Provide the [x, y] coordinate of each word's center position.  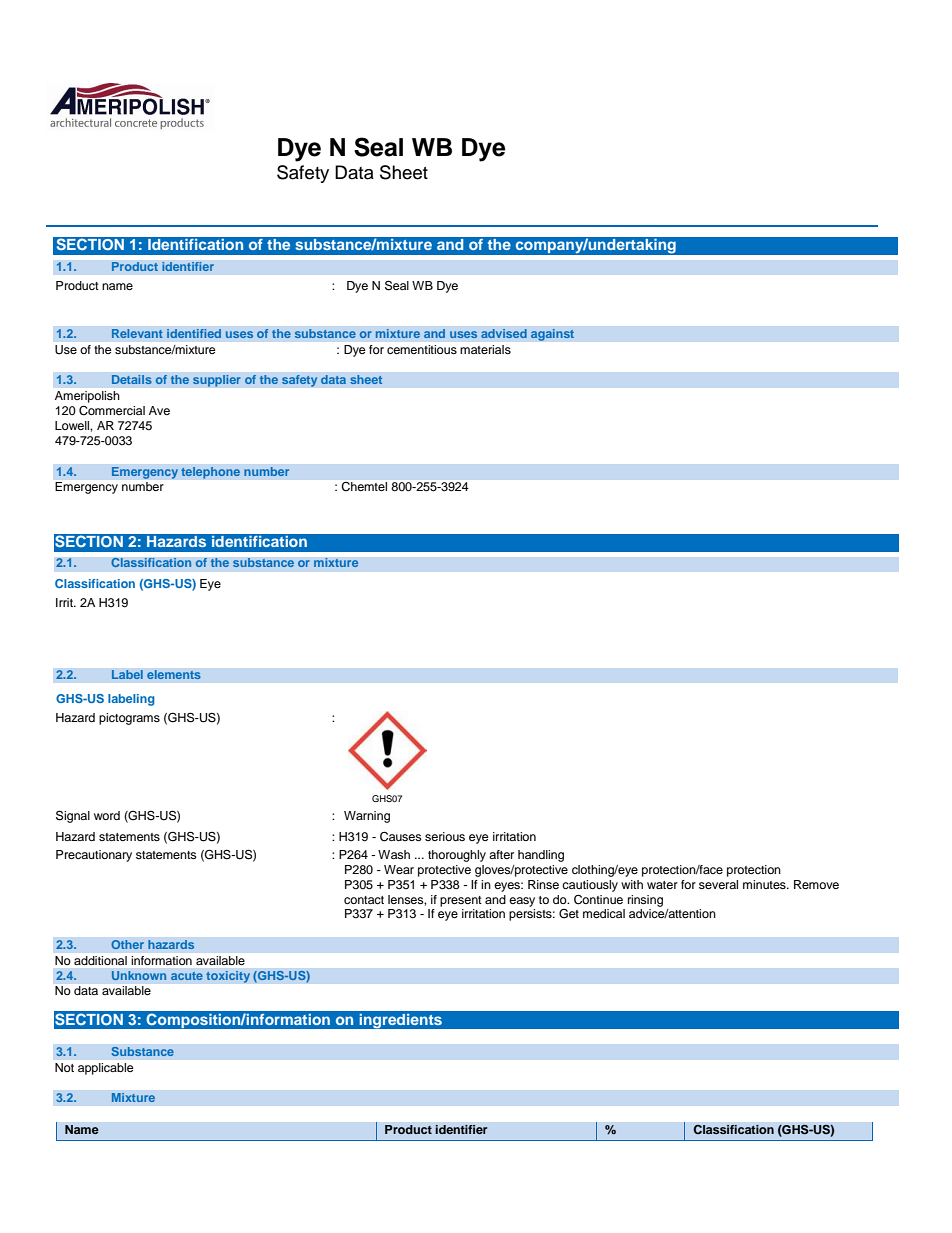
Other [127, 944]
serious [445, 836]
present [461, 901]
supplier [217, 381]
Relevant [137, 333]
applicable [106, 1069]
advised [504, 333]
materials [485, 349]
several [718, 884]
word [107, 815]
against [552, 335]
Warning [367, 817]
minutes [765, 884]
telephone [211, 473]
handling [541, 856]
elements [174, 675]
